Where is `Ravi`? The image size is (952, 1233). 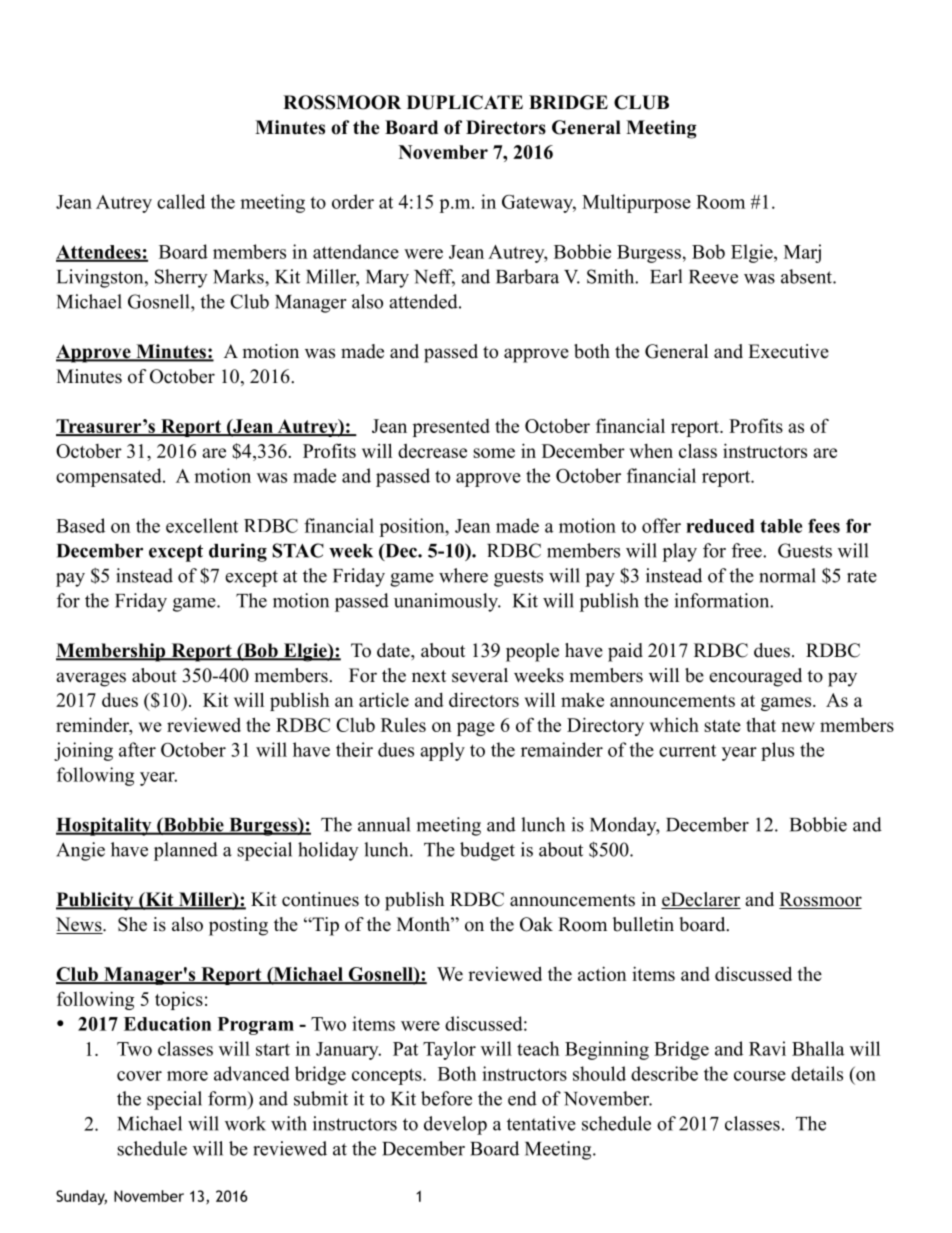
Ravi is located at coordinates (767, 1048).
